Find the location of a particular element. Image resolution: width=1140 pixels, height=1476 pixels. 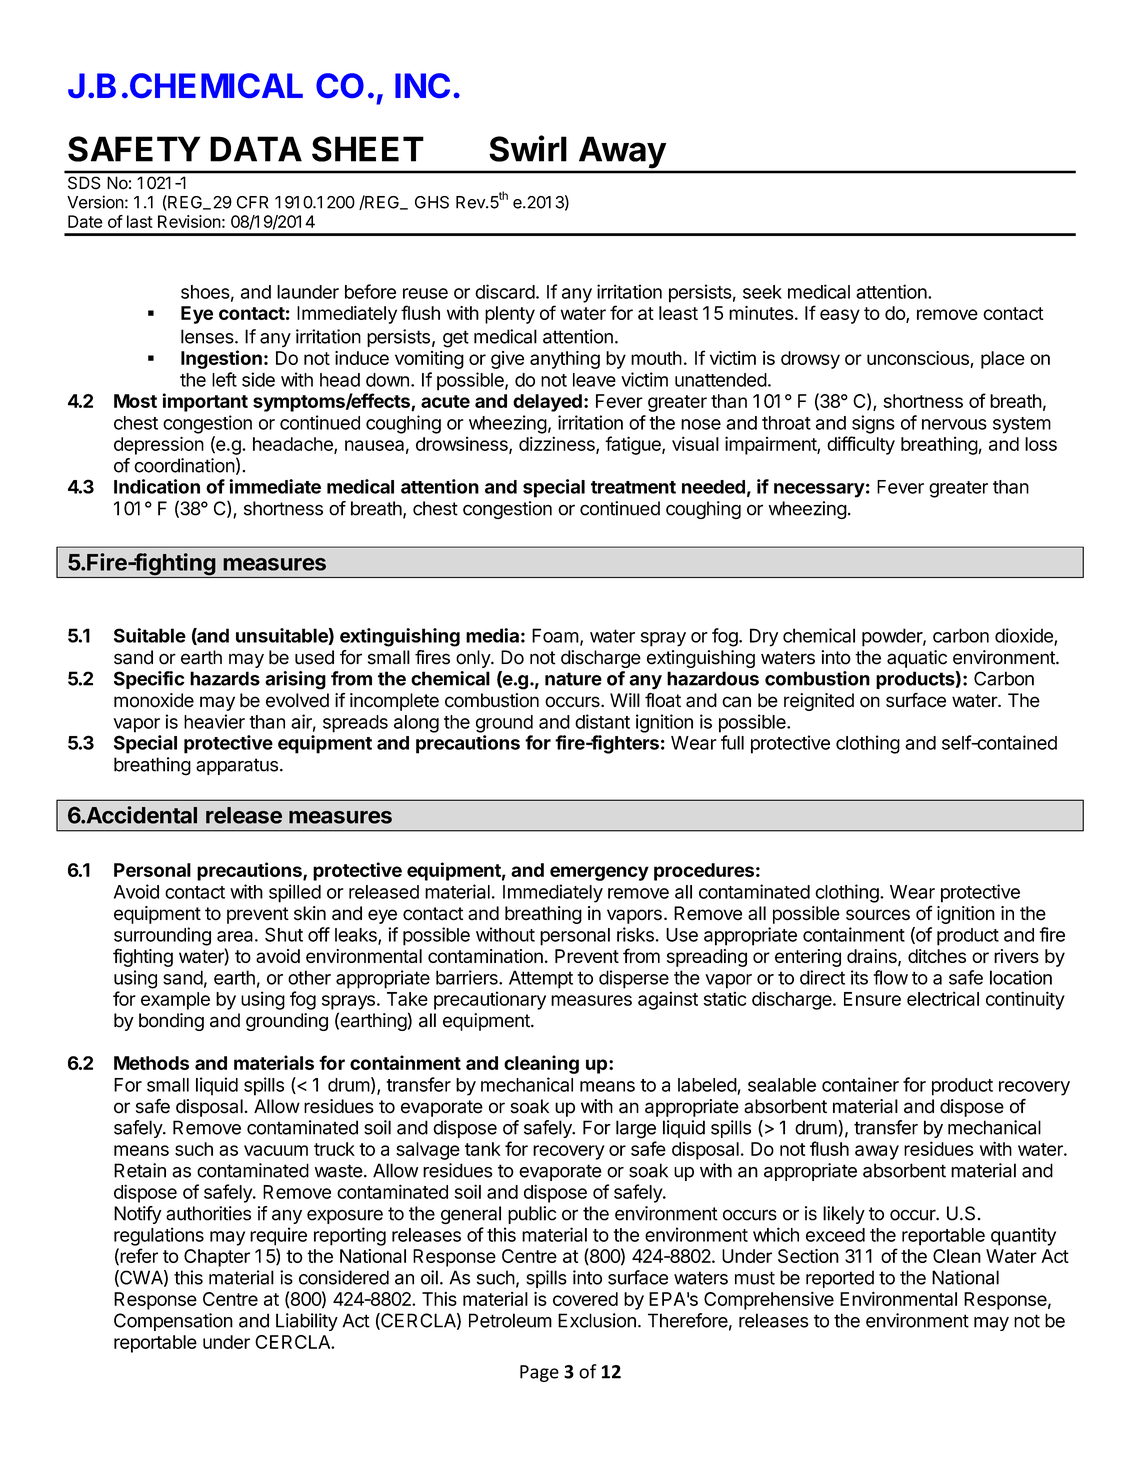

Attempt is located at coordinates (541, 979).
